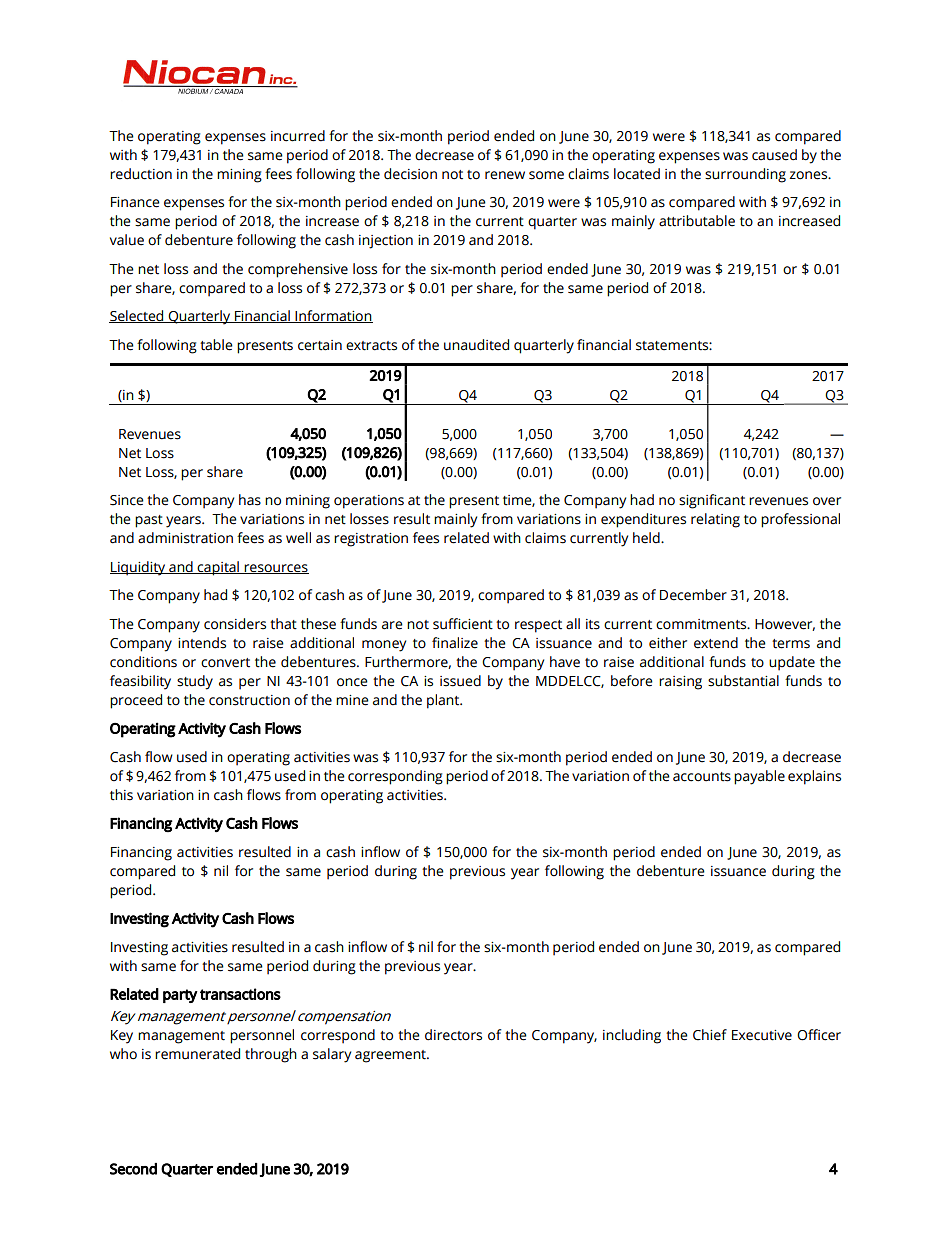 The height and width of the screenshot is (1233, 952). Describe the element at coordinates (759, 777) in the screenshot. I see `payable` at that location.
